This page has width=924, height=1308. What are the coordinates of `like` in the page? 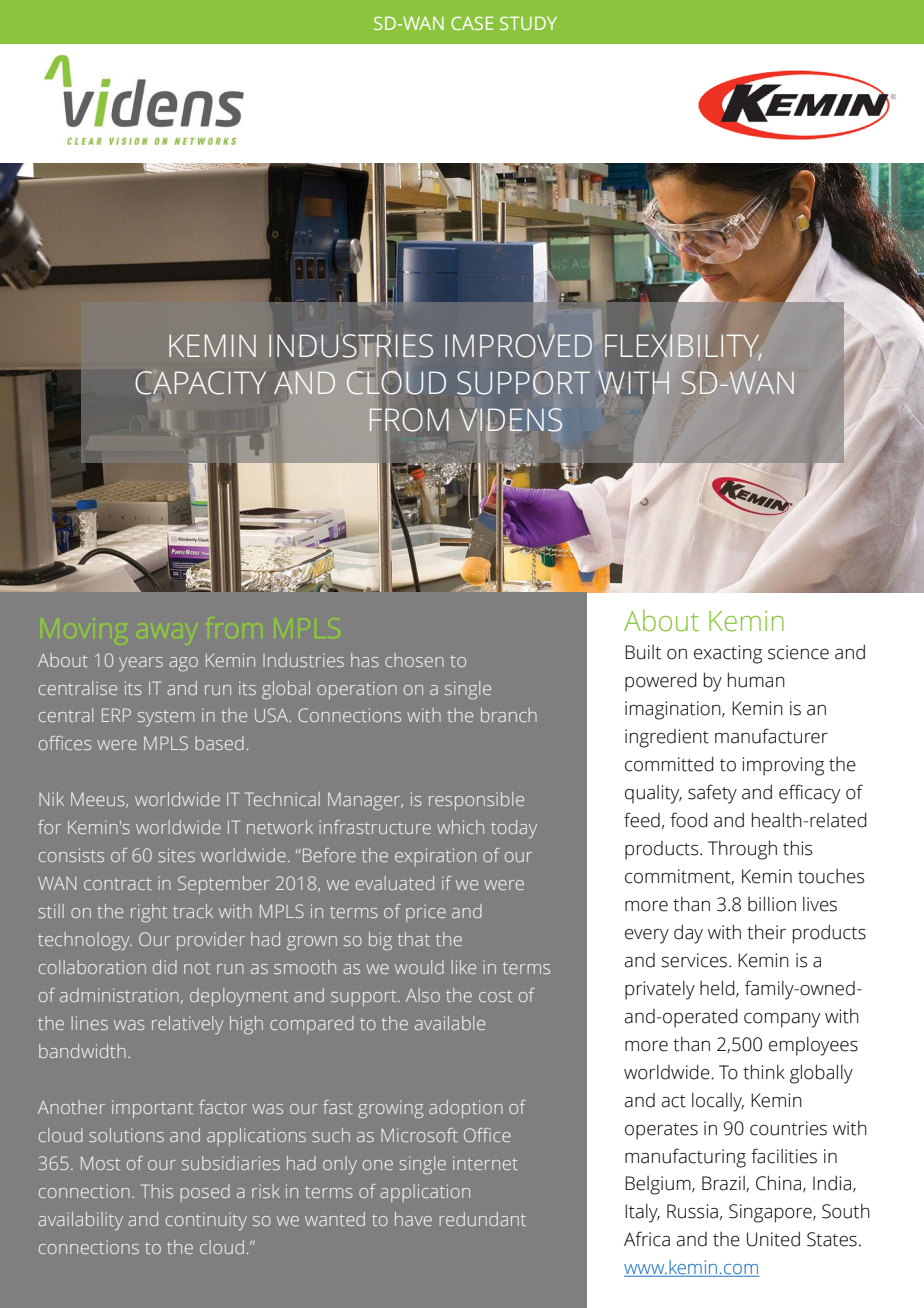 It's located at (463, 967).
